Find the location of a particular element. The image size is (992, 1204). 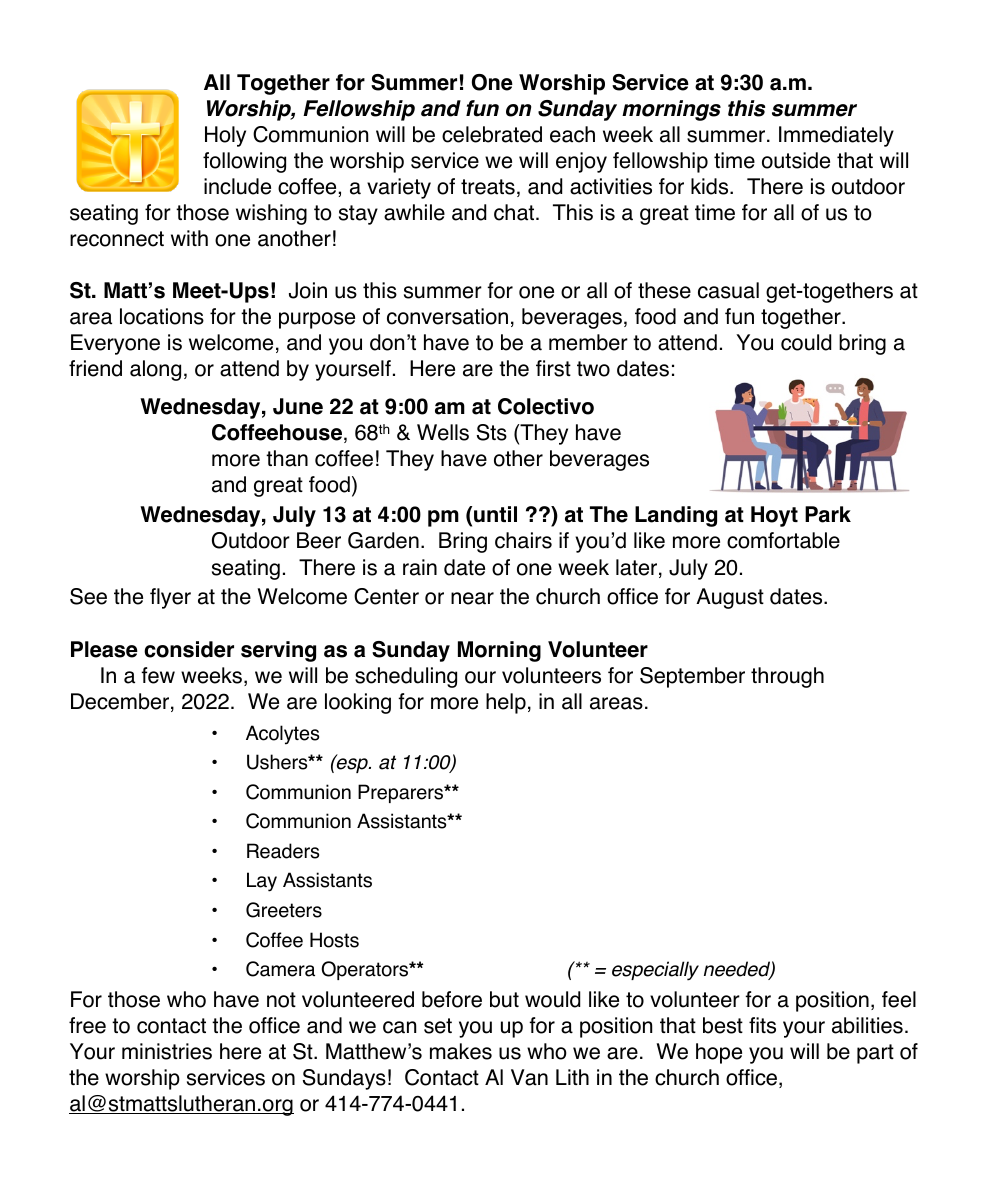

Beer is located at coordinates (319, 540).
